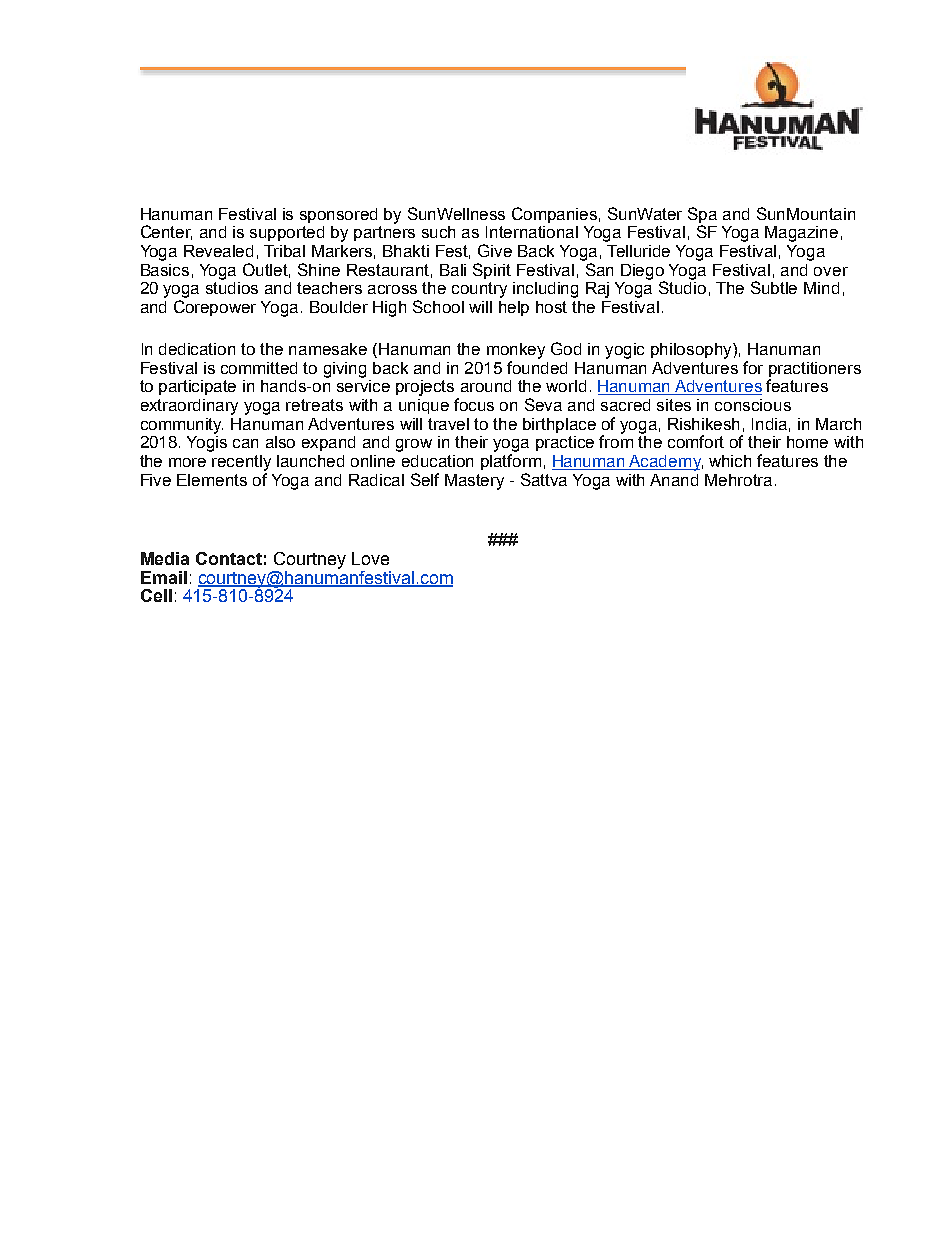  I want to click on International, so click(532, 232).
